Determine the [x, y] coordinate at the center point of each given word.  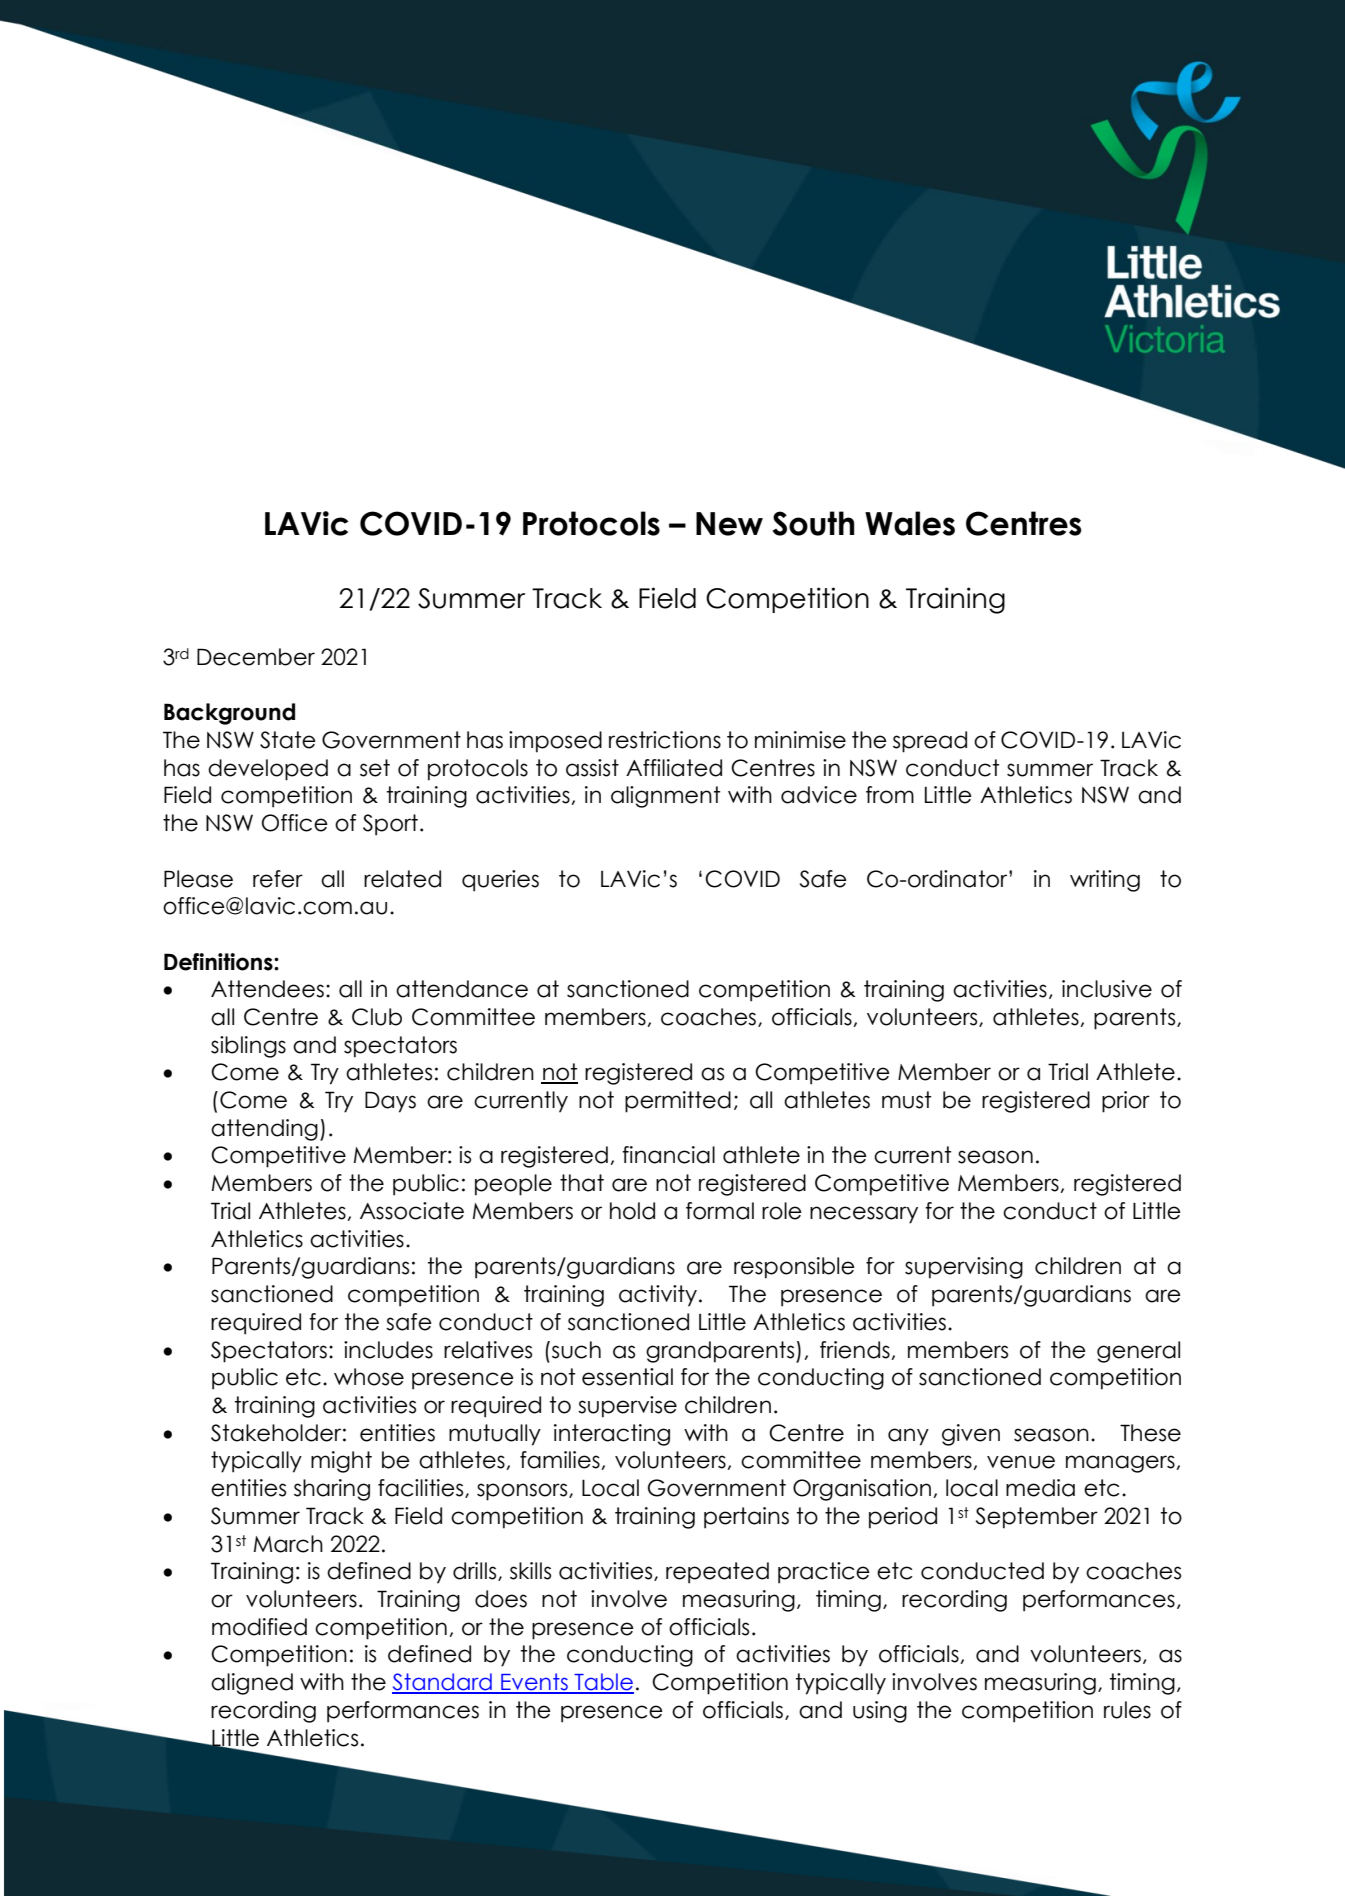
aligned [252, 1684]
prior [1126, 1102]
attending [264, 1130]
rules [1127, 1710]
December [256, 657]
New [729, 524]
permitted [678, 1102]
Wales [910, 523]
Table [603, 1683]
